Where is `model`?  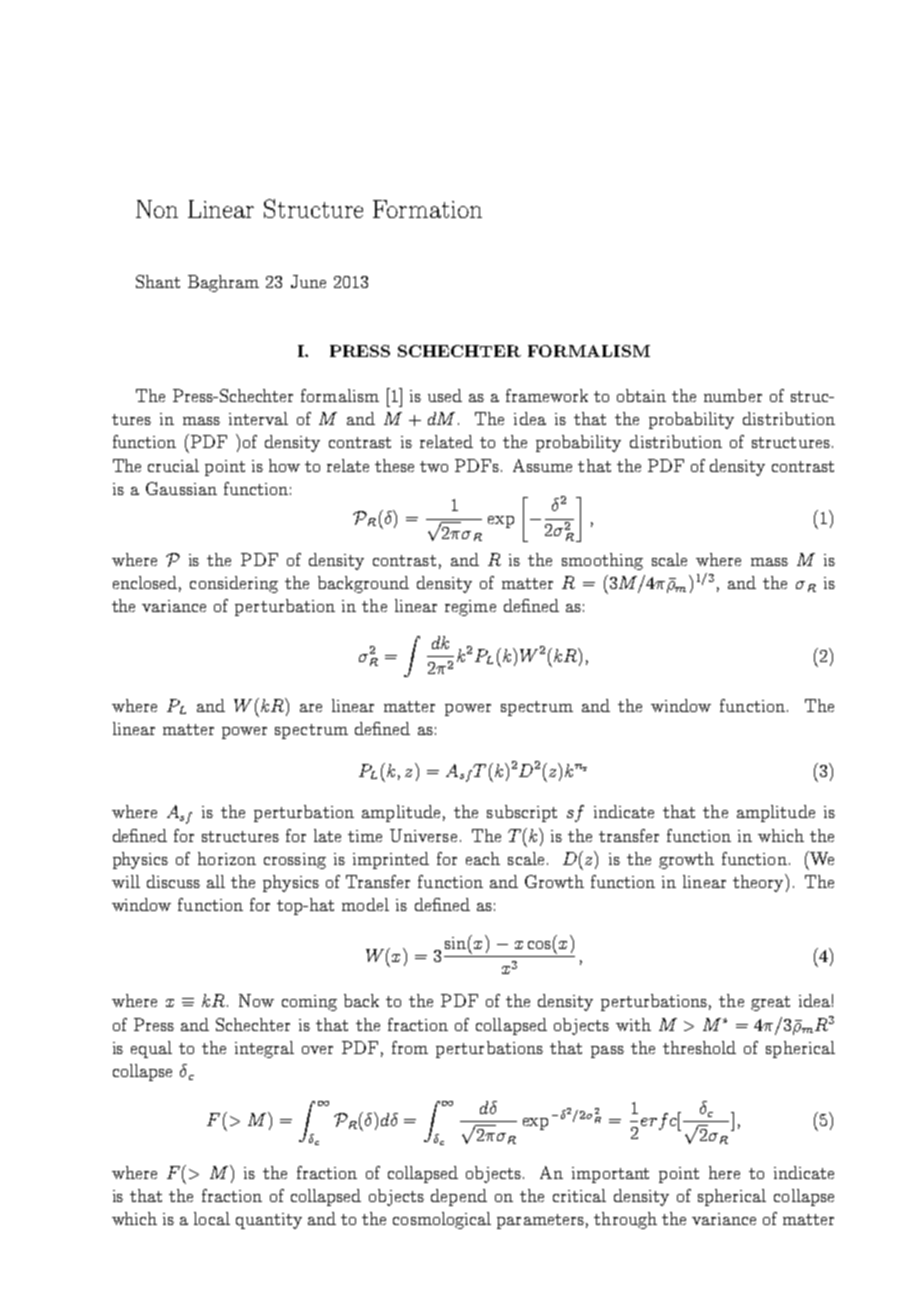 model is located at coordinates (365, 904).
